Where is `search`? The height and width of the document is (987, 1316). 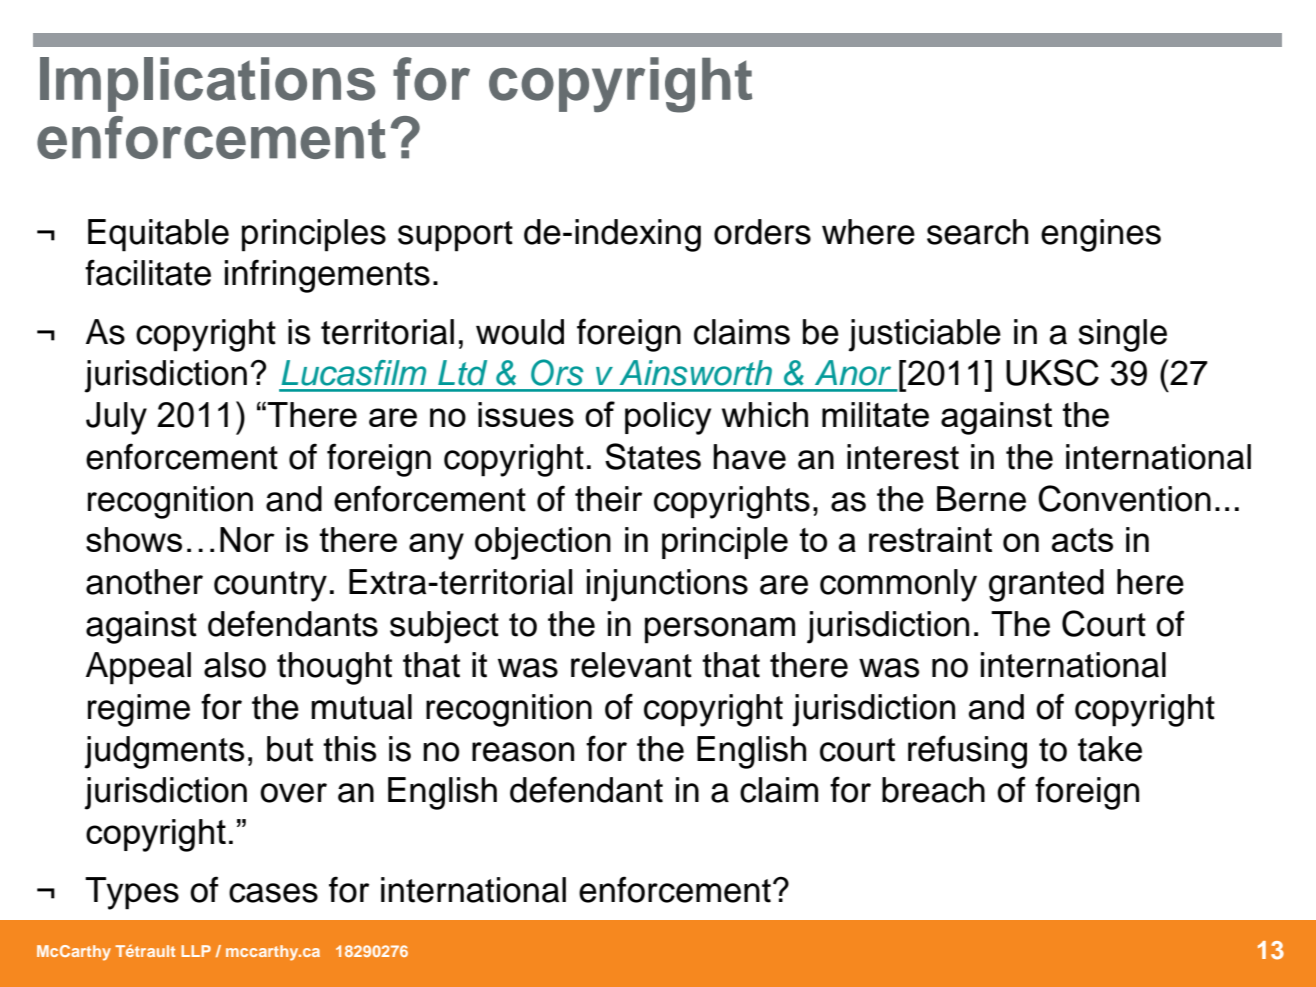 search is located at coordinates (977, 232).
